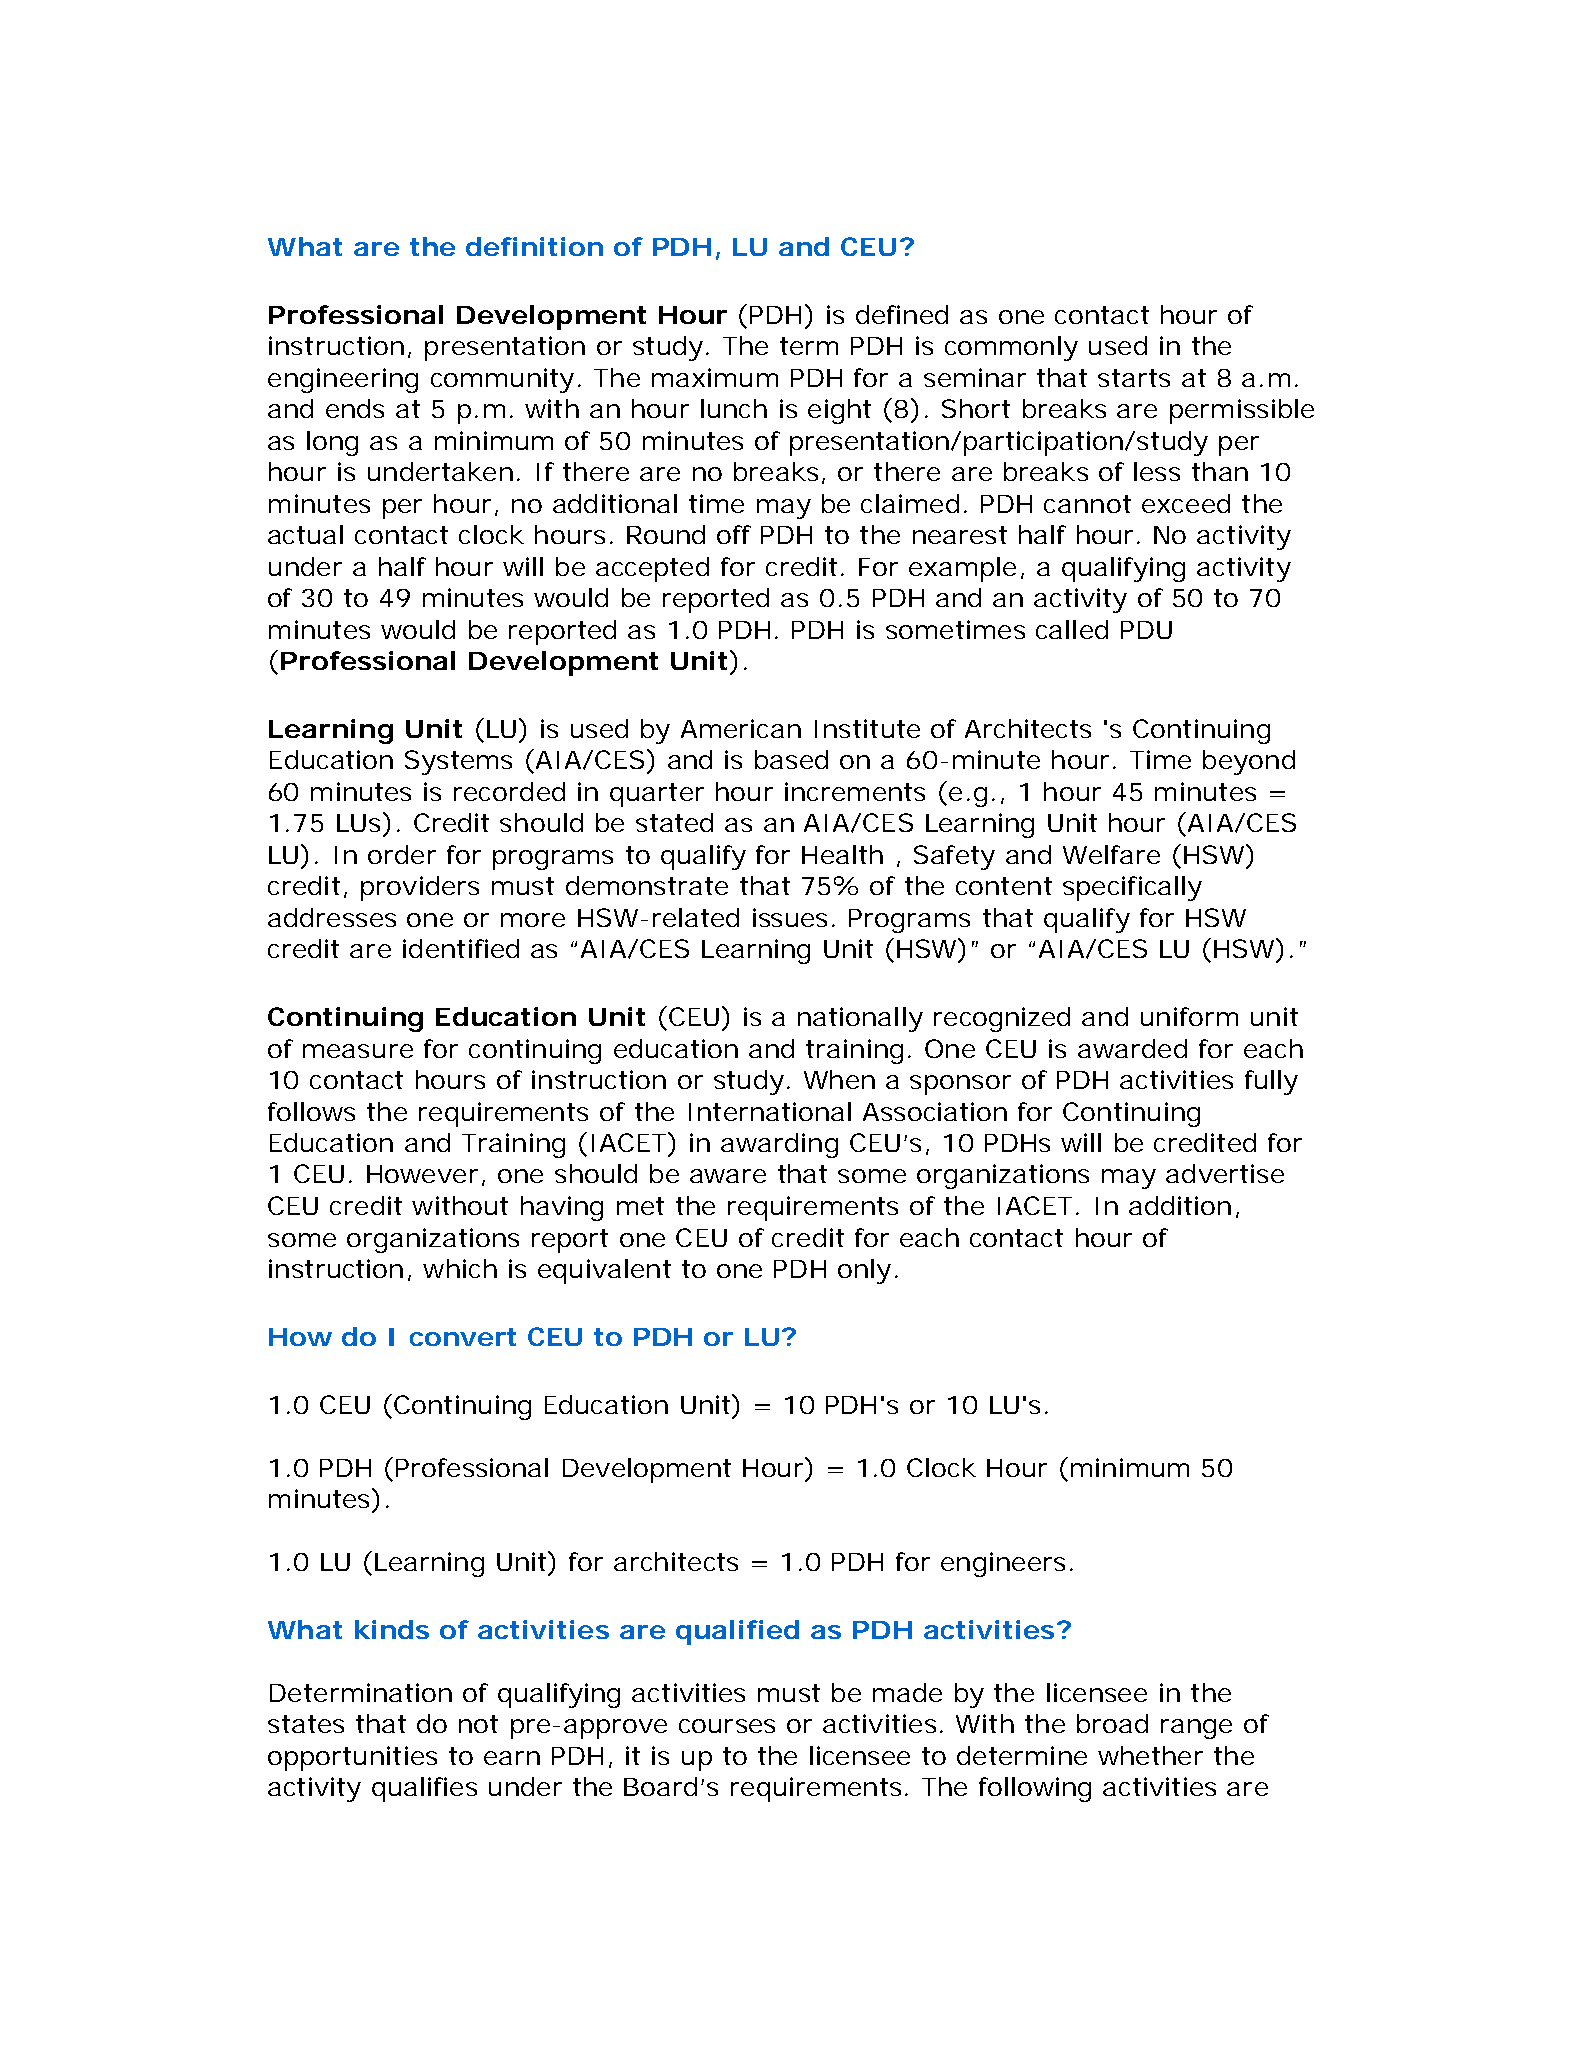 The height and width of the screenshot is (2052, 1586). What do you see at coordinates (902, 314) in the screenshot?
I see `defined` at bounding box center [902, 314].
